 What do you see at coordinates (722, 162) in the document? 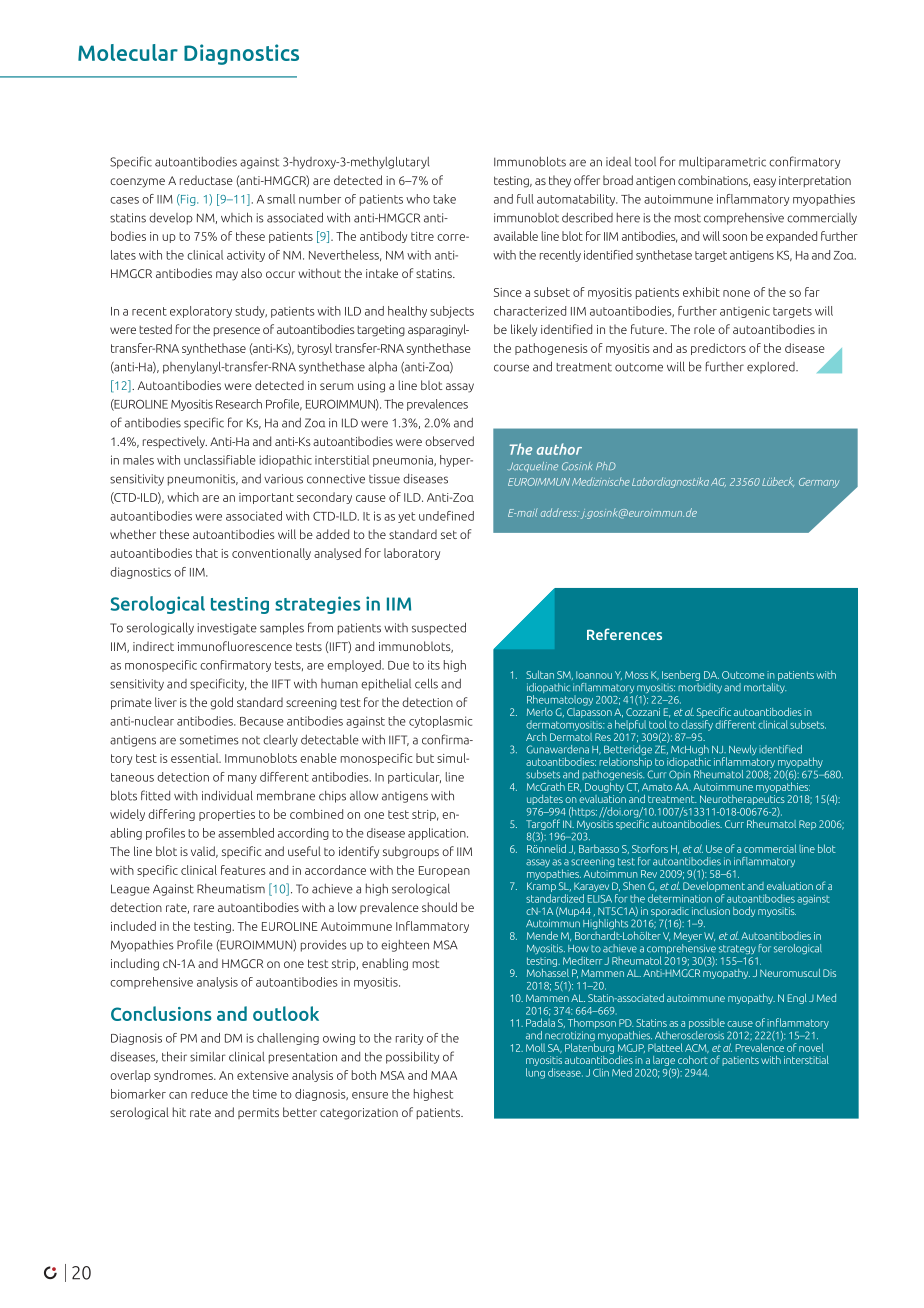
I see `multiparametric` at bounding box center [722, 162].
